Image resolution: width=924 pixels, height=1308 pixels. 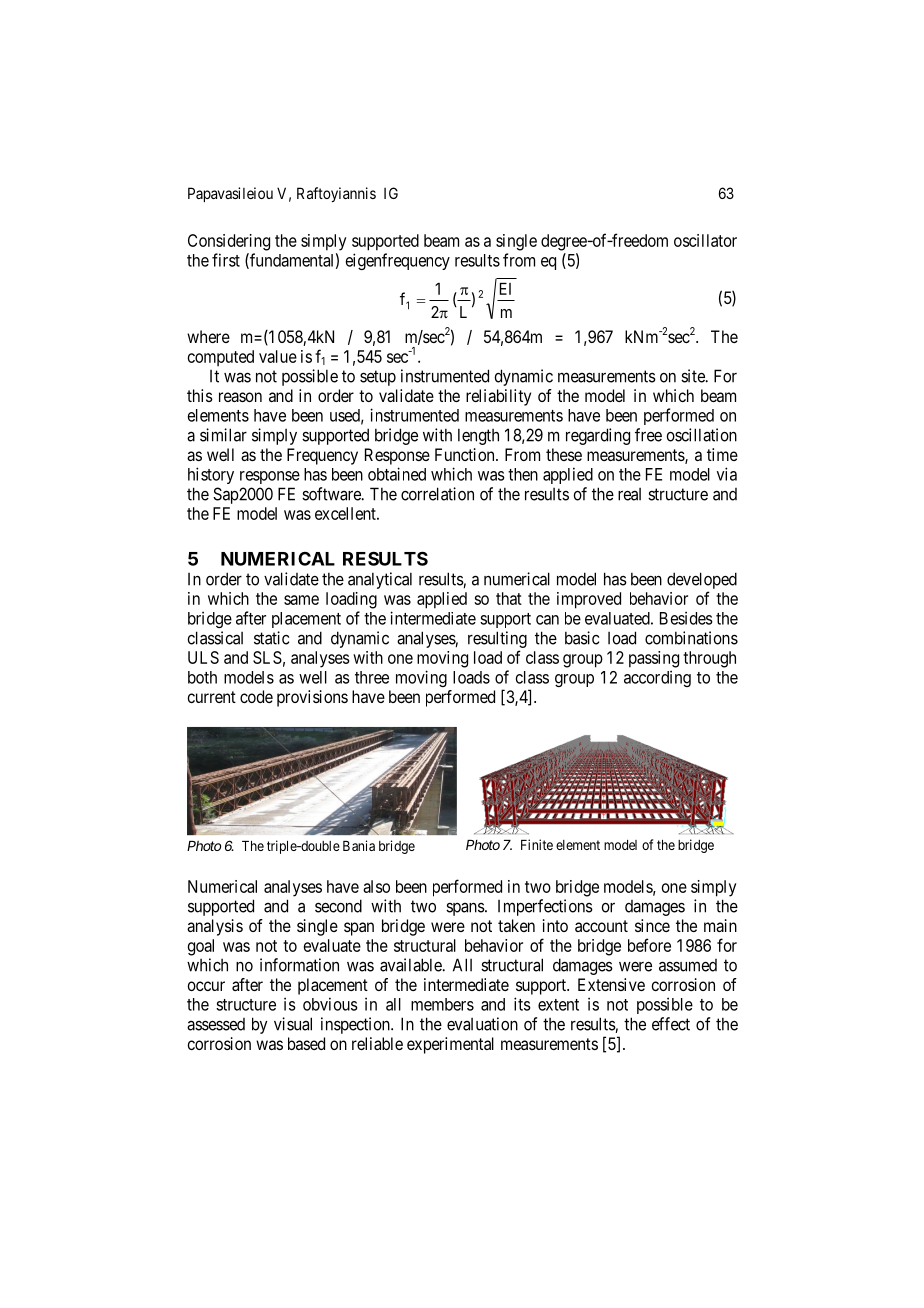 What do you see at coordinates (378, 378) in the page?
I see `setup` at bounding box center [378, 378].
